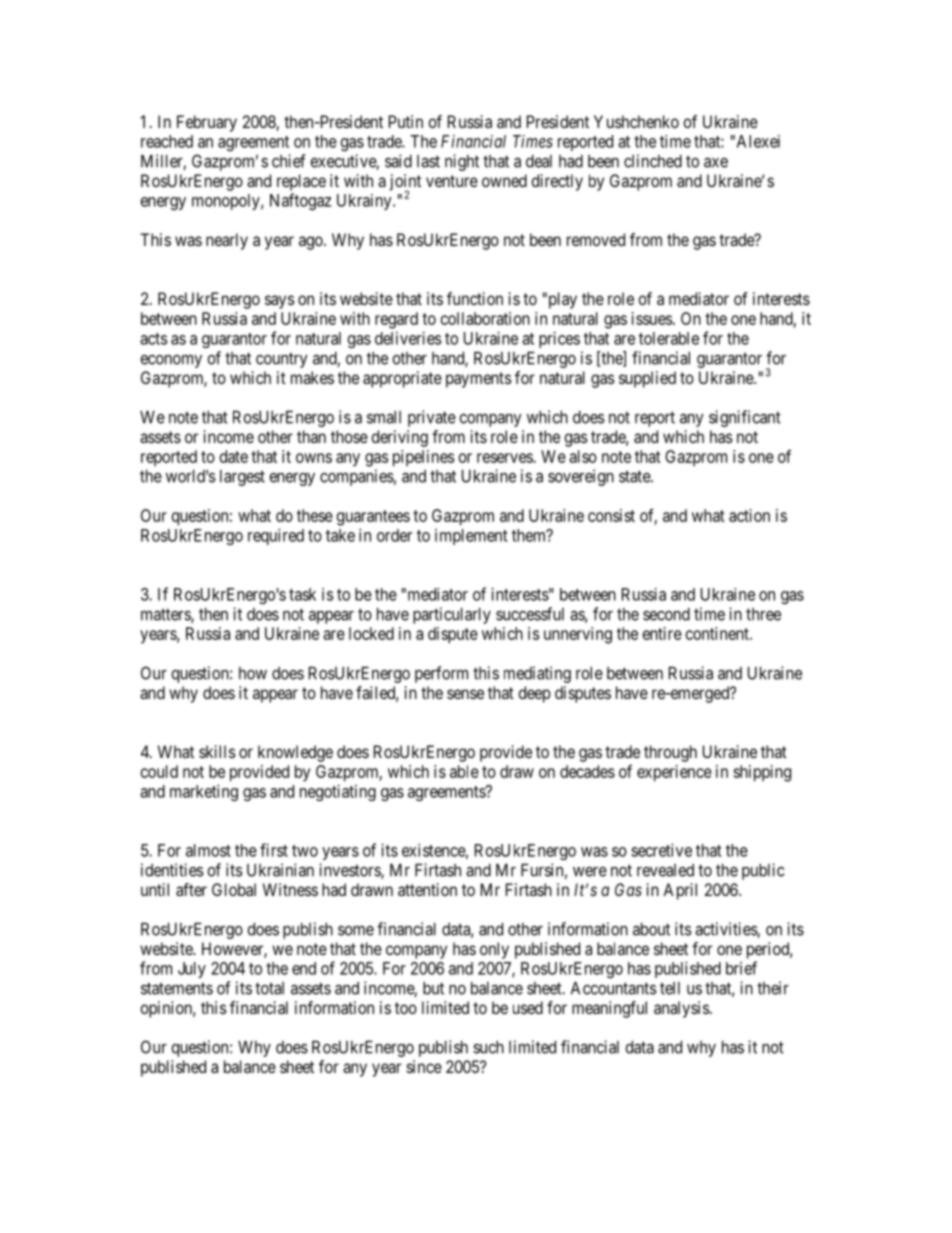  What do you see at coordinates (682, 1009) in the document?
I see `analysis` at bounding box center [682, 1009].
